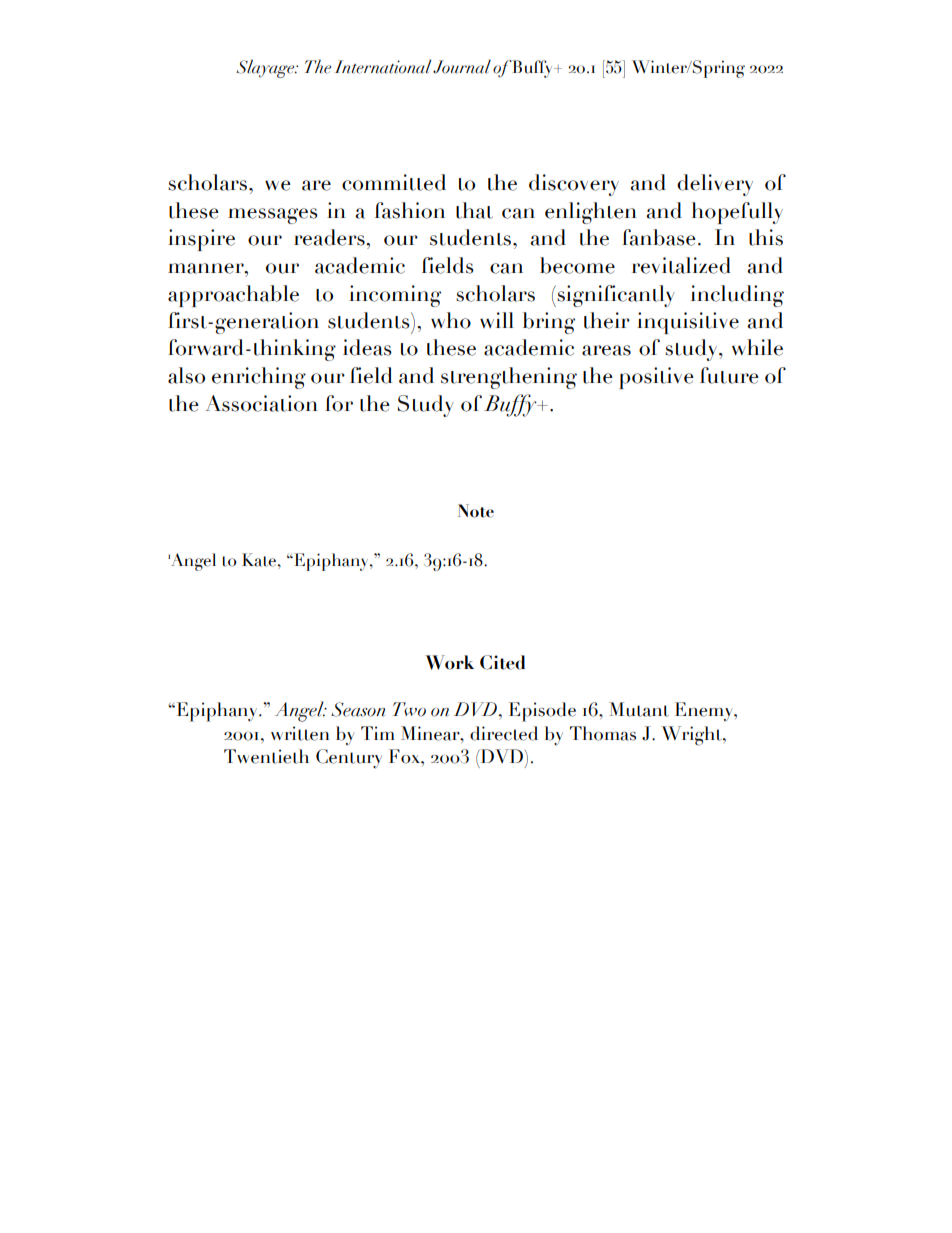  What do you see at coordinates (715, 185) in the screenshot?
I see `delivery` at bounding box center [715, 185].
